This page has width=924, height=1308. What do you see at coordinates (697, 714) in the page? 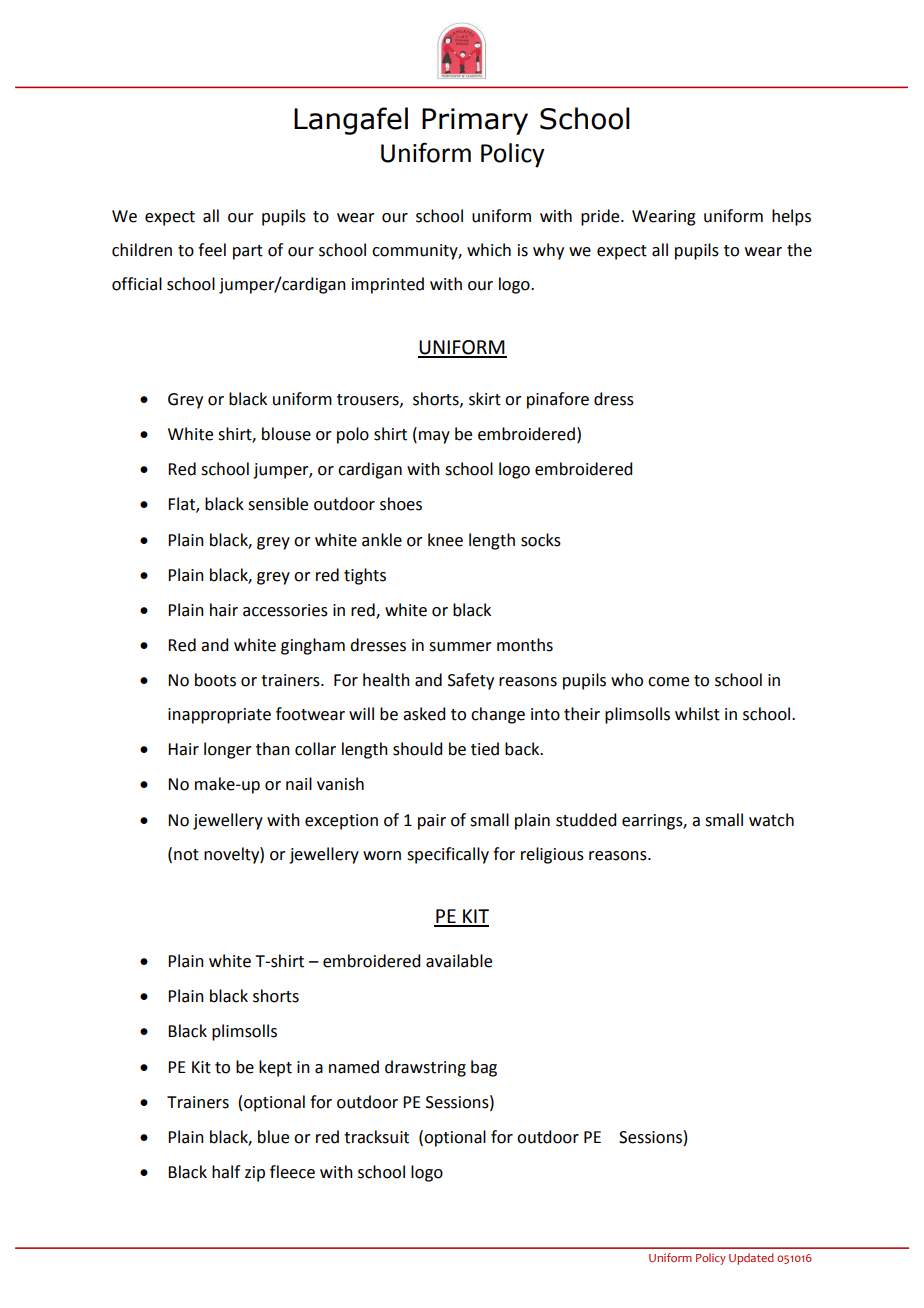
I see `whilst` at bounding box center [697, 714].
